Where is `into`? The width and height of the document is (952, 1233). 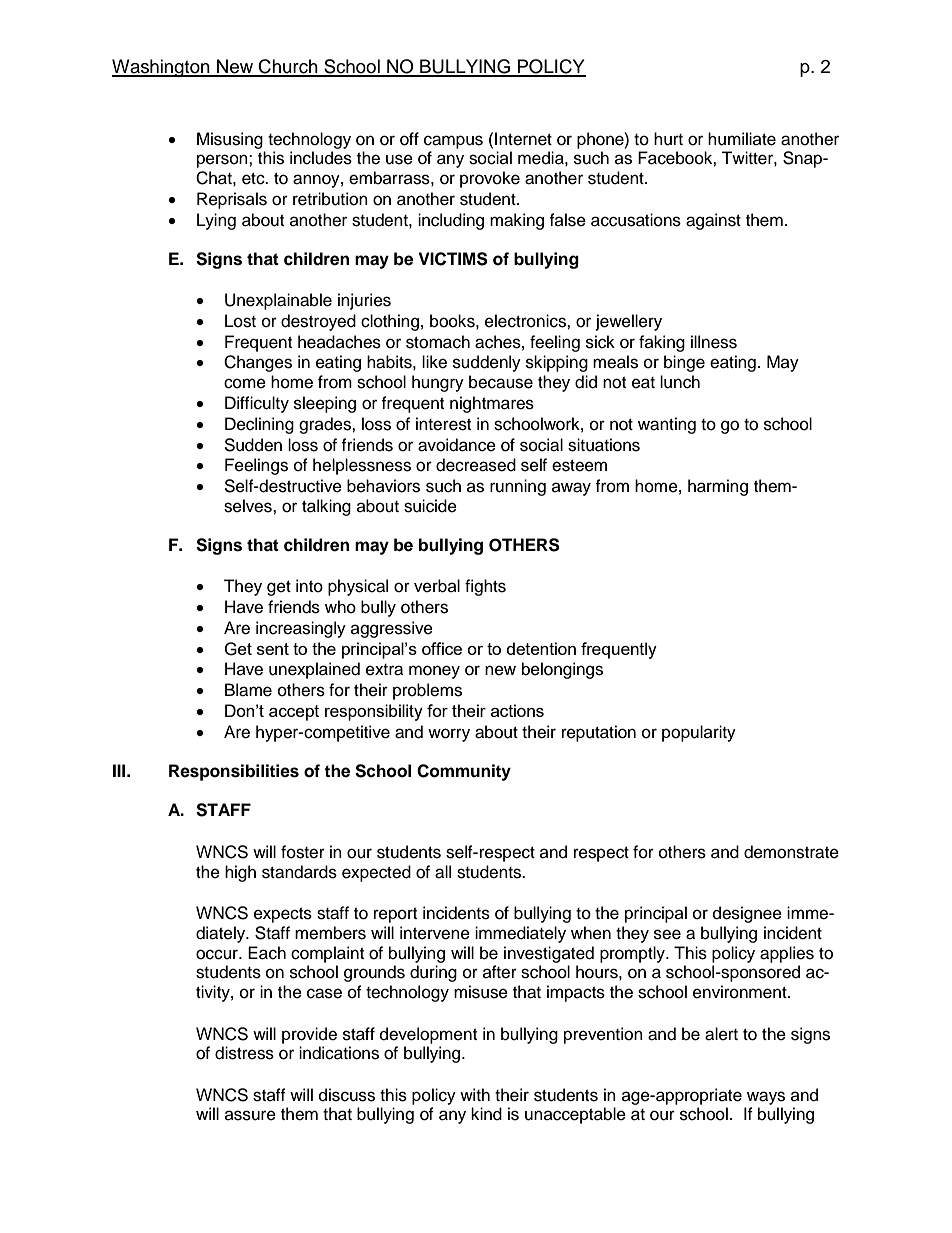
into is located at coordinates (309, 586).
